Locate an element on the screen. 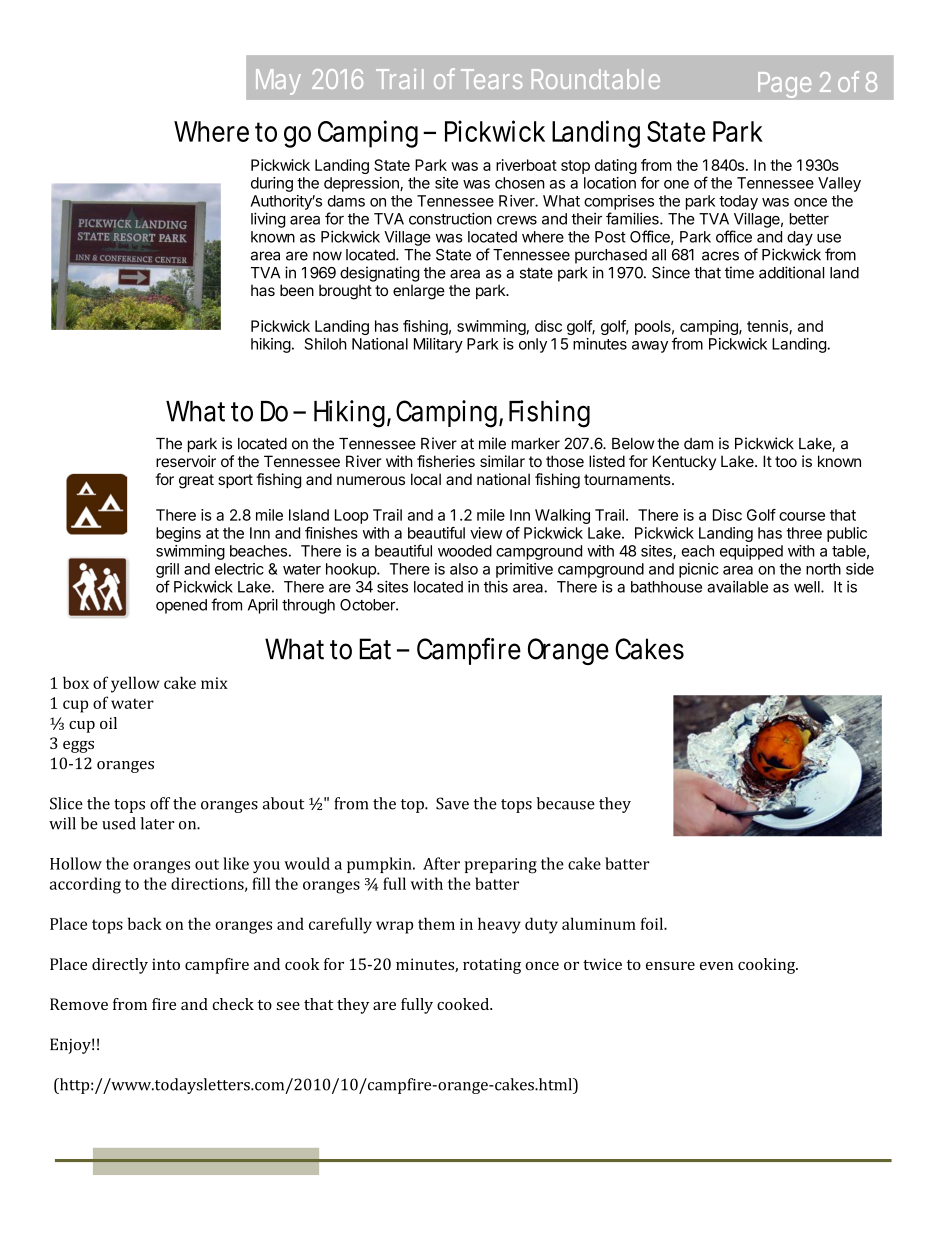  additional is located at coordinates (791, 272).
